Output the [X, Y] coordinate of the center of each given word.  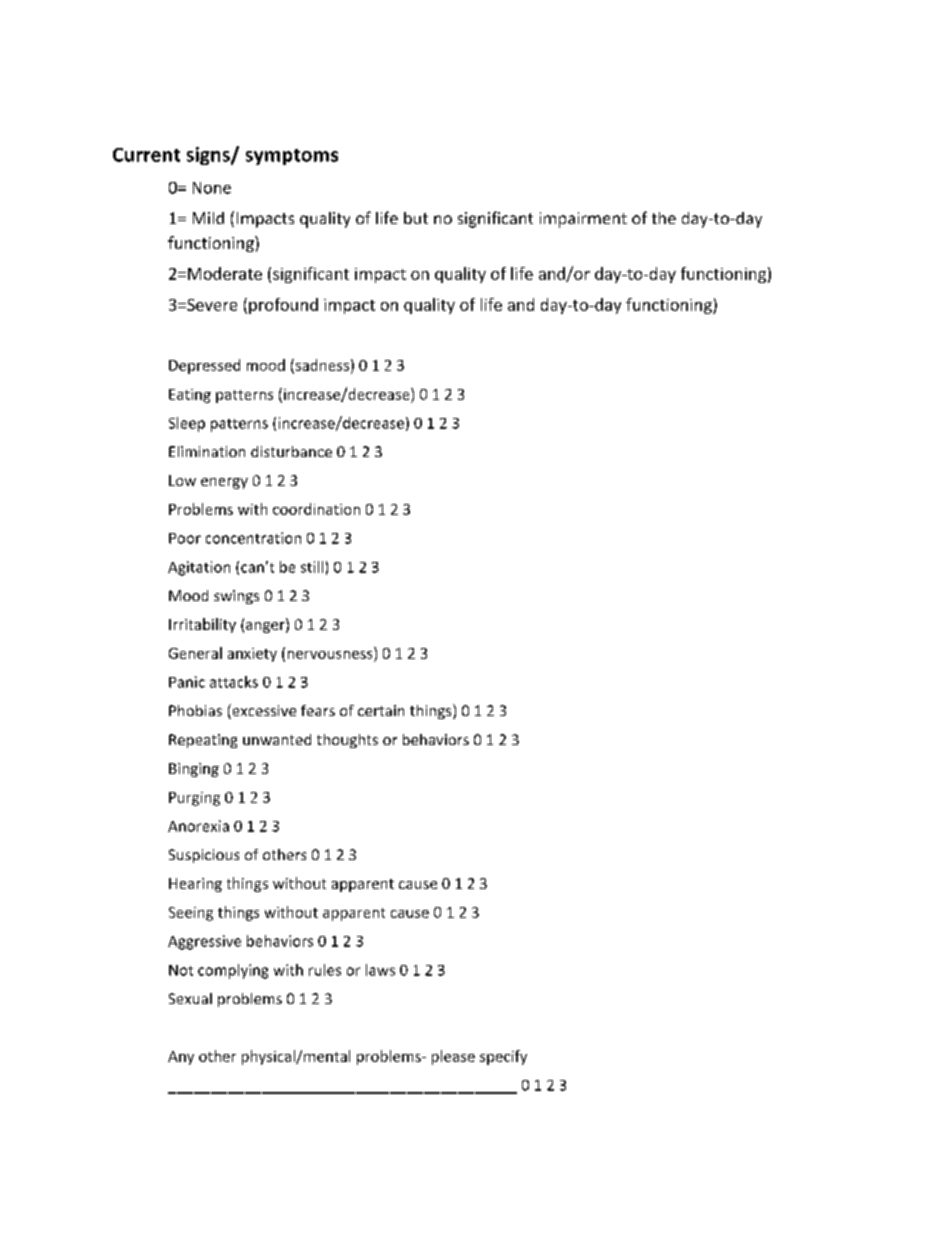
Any [181, 1058]
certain [381, 710]
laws [380, 970]
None [212, 188]
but [416, 218]
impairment [583, 220]
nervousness [330, 655]
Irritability [202, 625]
